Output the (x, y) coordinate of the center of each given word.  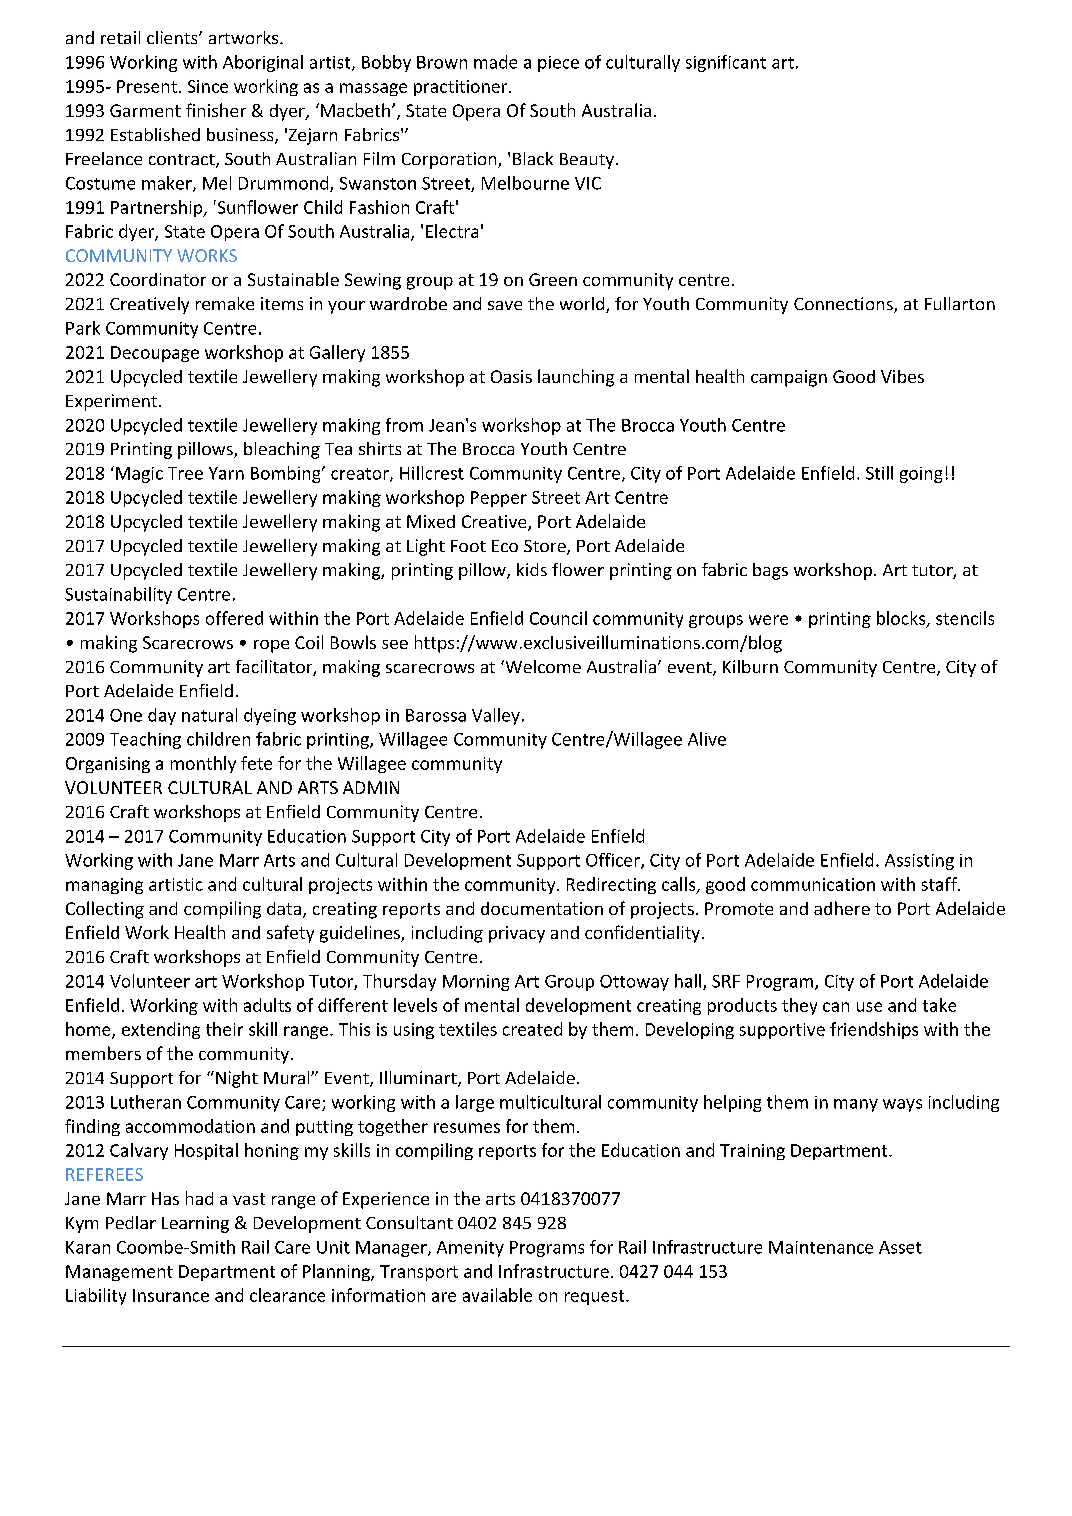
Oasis (511, 376)
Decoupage (155, 354)
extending (161, 1030)
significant (726, 63)
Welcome (542, 666)
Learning (195, 1224)
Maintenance (821, 1247)
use (869, 1007)
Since (208, 86)
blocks (902, 619)
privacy (517, 934)
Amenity (470, 1249)
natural (209, 715)
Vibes (902, 376)
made (495, 62)
